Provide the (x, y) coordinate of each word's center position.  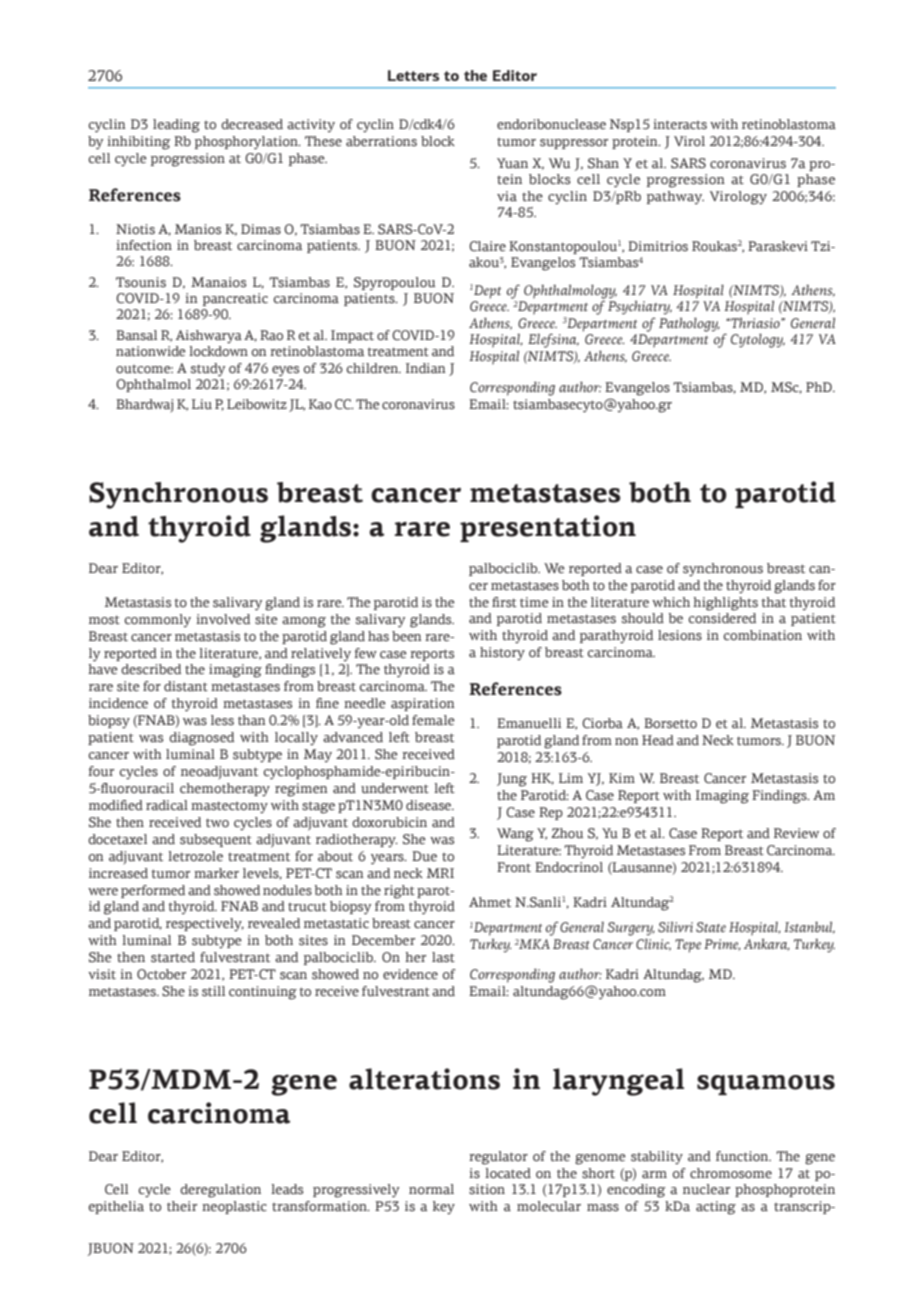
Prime (722, 945)
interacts (680, 124)
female (433, 720)
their (182, 1206)
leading (176, 126)
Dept (486, 292)
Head (658, 740)
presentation (548, 528)
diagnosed (201, 739)
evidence (410, 974)
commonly (158, 620)
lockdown (218, 351)
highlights (725, 604)
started (173, 957)
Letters (414, 75)
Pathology (689, 324)
